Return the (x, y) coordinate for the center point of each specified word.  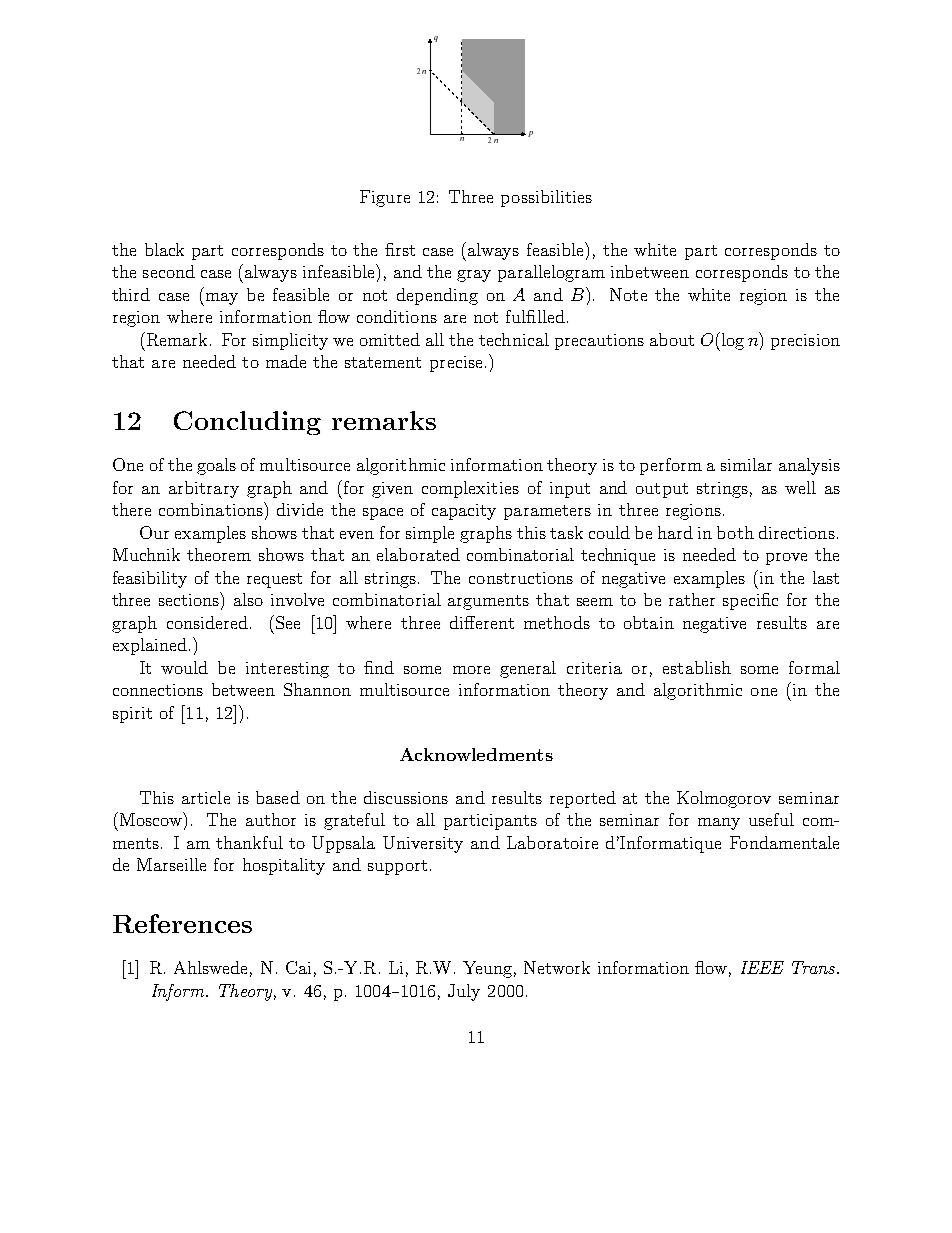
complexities (470, 489)
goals (216, 466)
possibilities (546, 198)
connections (158, 690)
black (164, 249)
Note (628, 294)
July (464, 992)
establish (697, 667)
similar (746, 464)
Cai (298, 967)
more (471, 670)
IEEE (762, 967)
